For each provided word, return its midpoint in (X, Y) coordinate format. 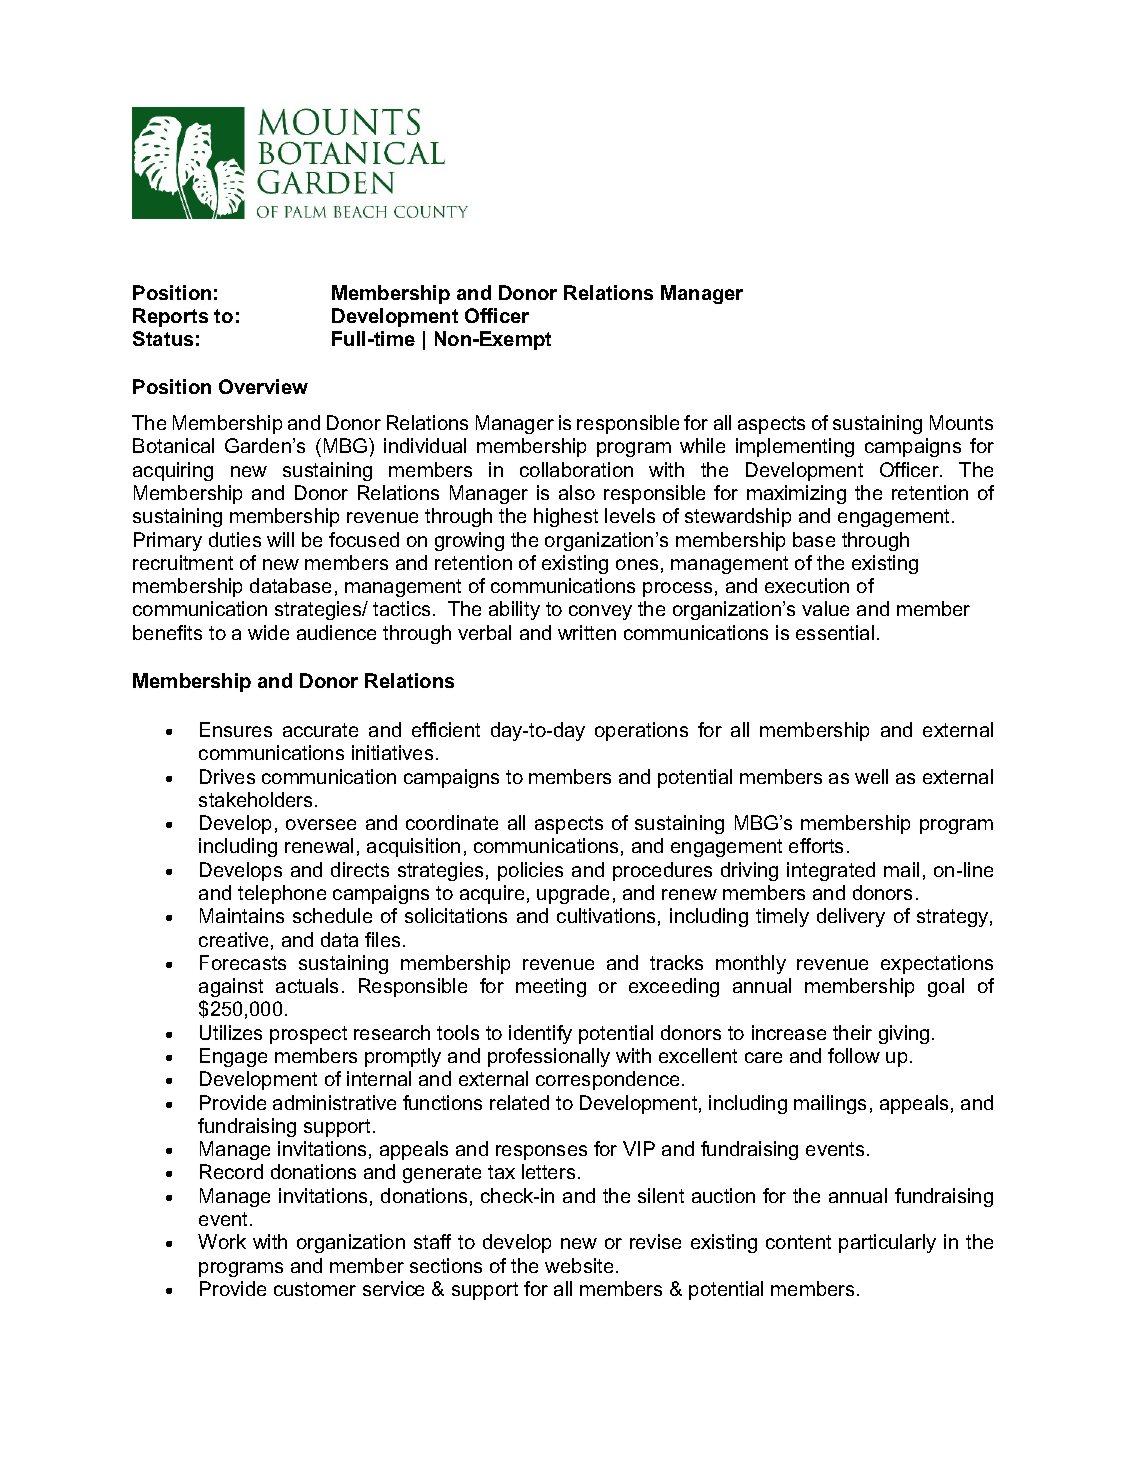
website (579, 1265)
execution (807, 585)
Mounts (961, 422)
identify (540, 1034)
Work (222, 1241)
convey (600, 612)
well (871, 776)
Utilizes (231, 1032)
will (280, 539)
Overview (263, 386)
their (852, 1032)
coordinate (452, 822)
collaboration (576, 469)
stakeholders (257, 799)
